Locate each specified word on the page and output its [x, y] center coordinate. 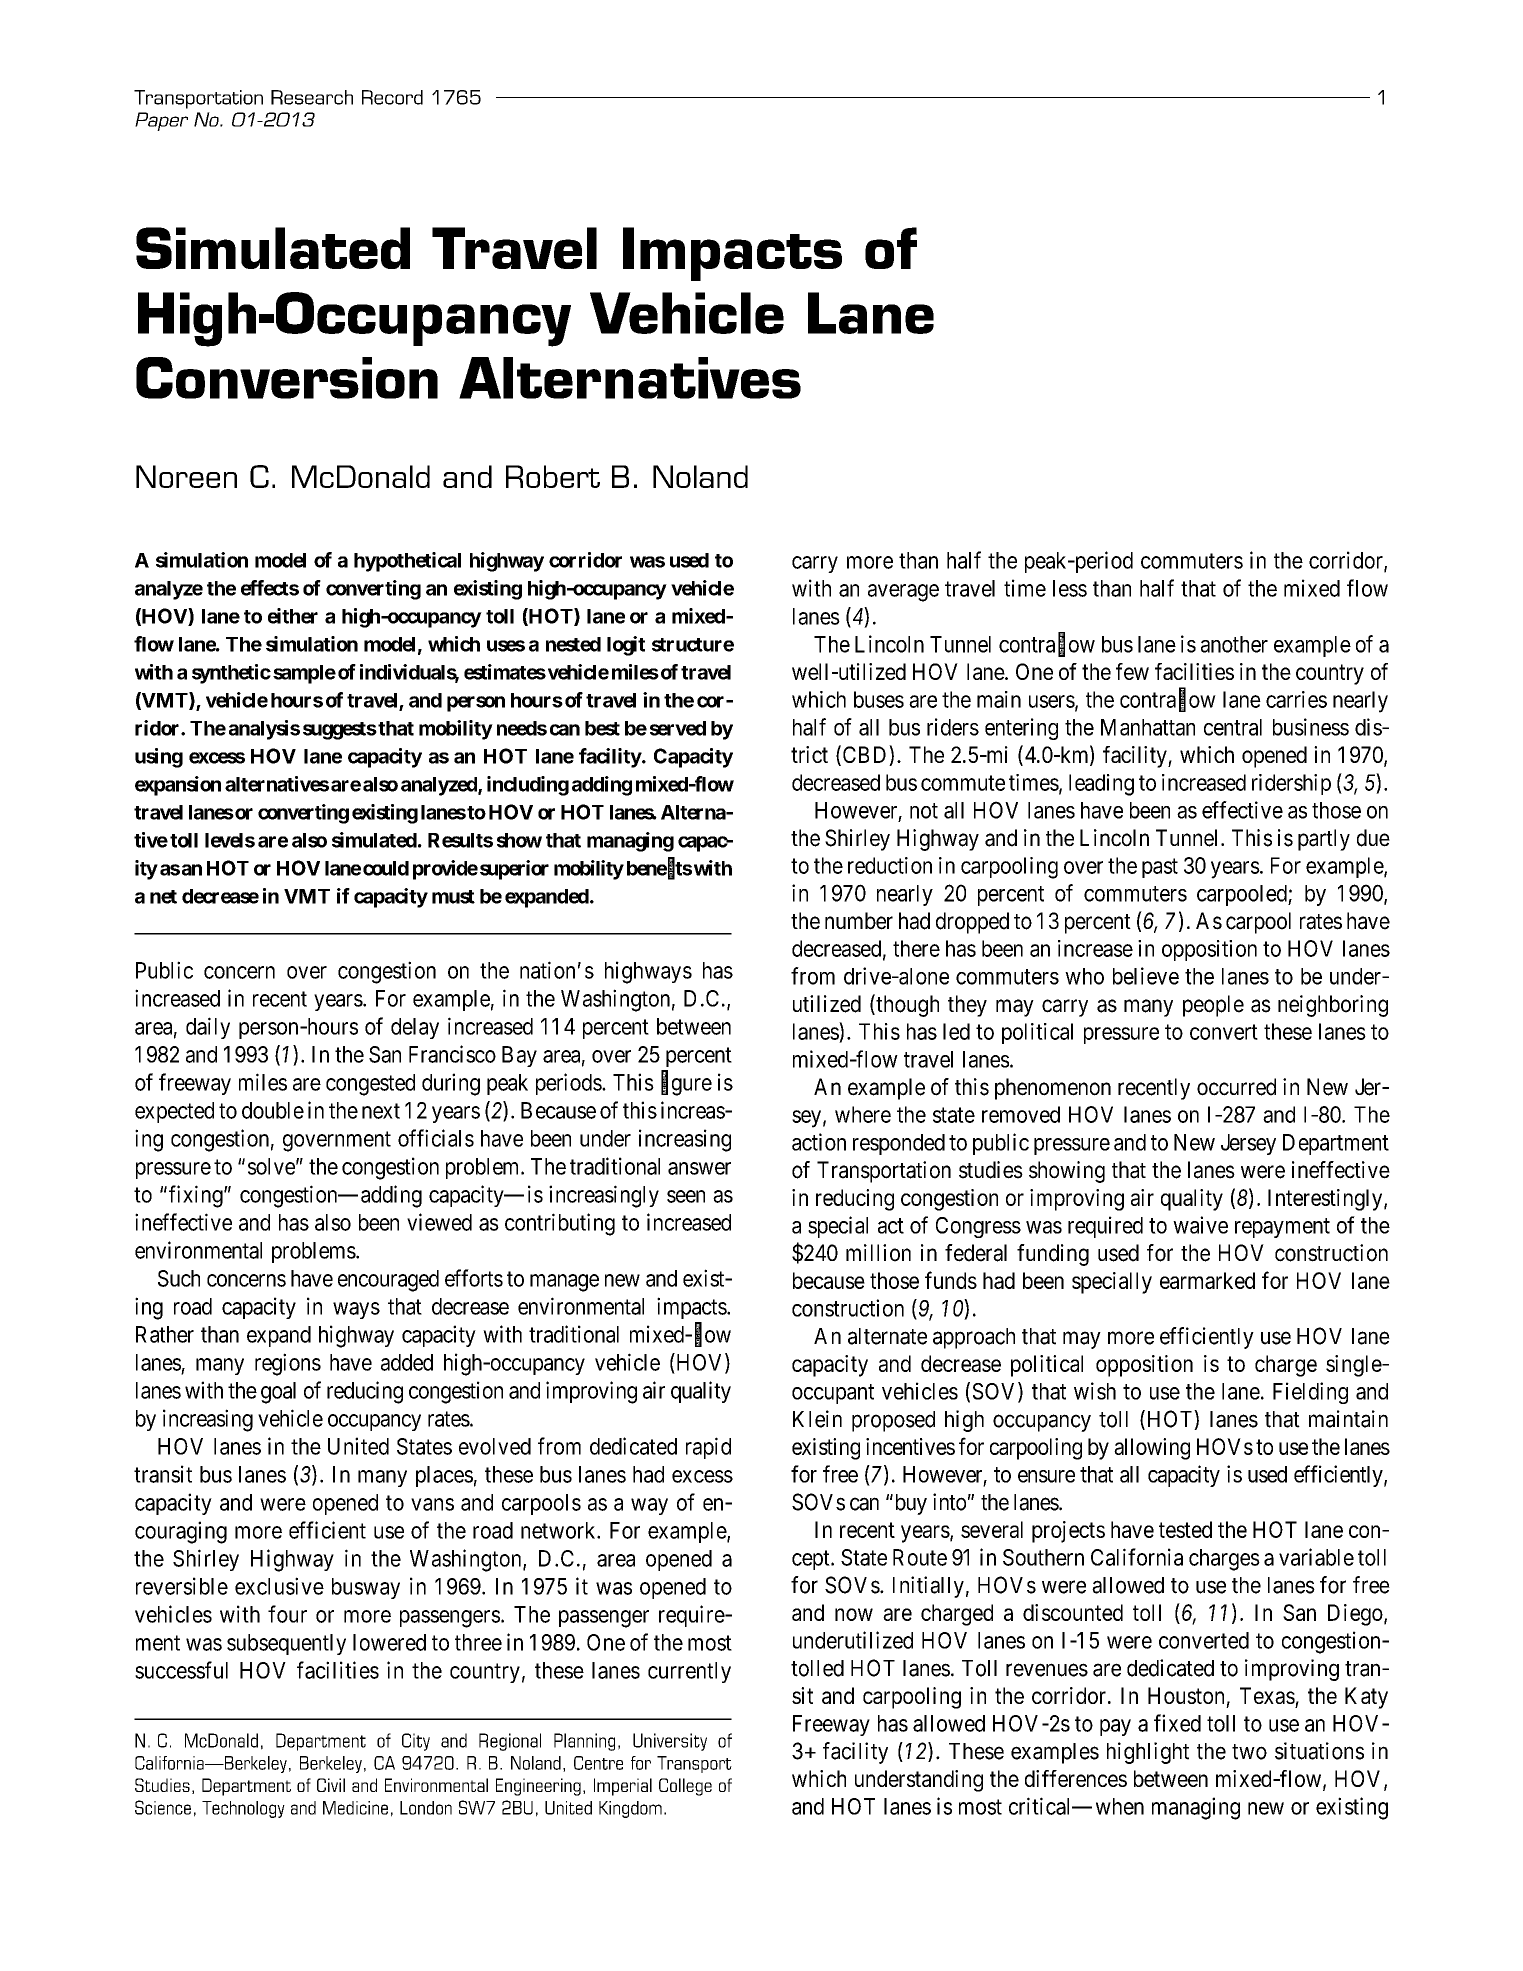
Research [312, 97]
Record [392, 97]
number [859, 921]
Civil [331, 1785]
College [685, 1787]
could [386, 868]
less [1070, 588]
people [1213, 1006]
